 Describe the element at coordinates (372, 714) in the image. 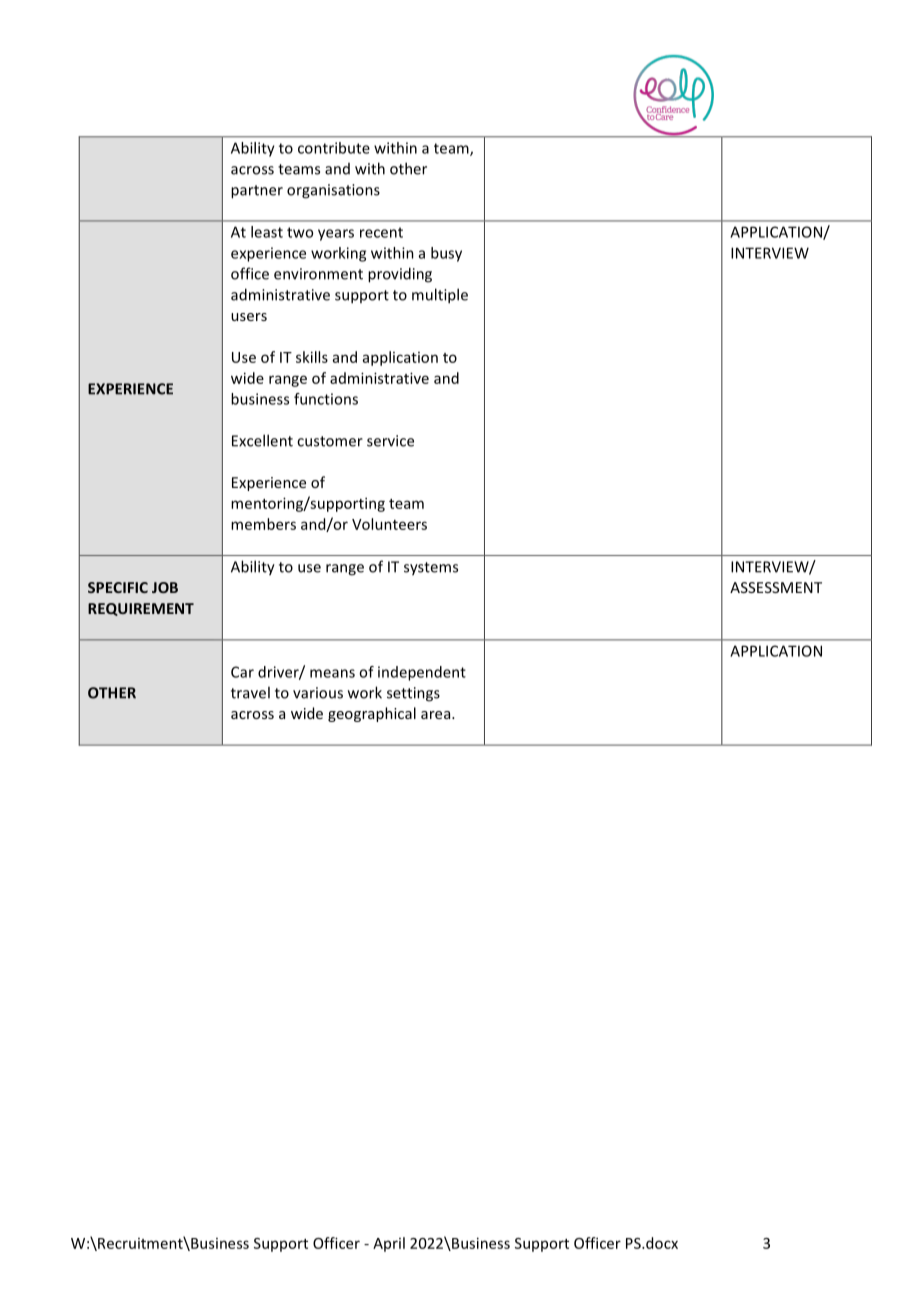

I see `geographical` at that location.
